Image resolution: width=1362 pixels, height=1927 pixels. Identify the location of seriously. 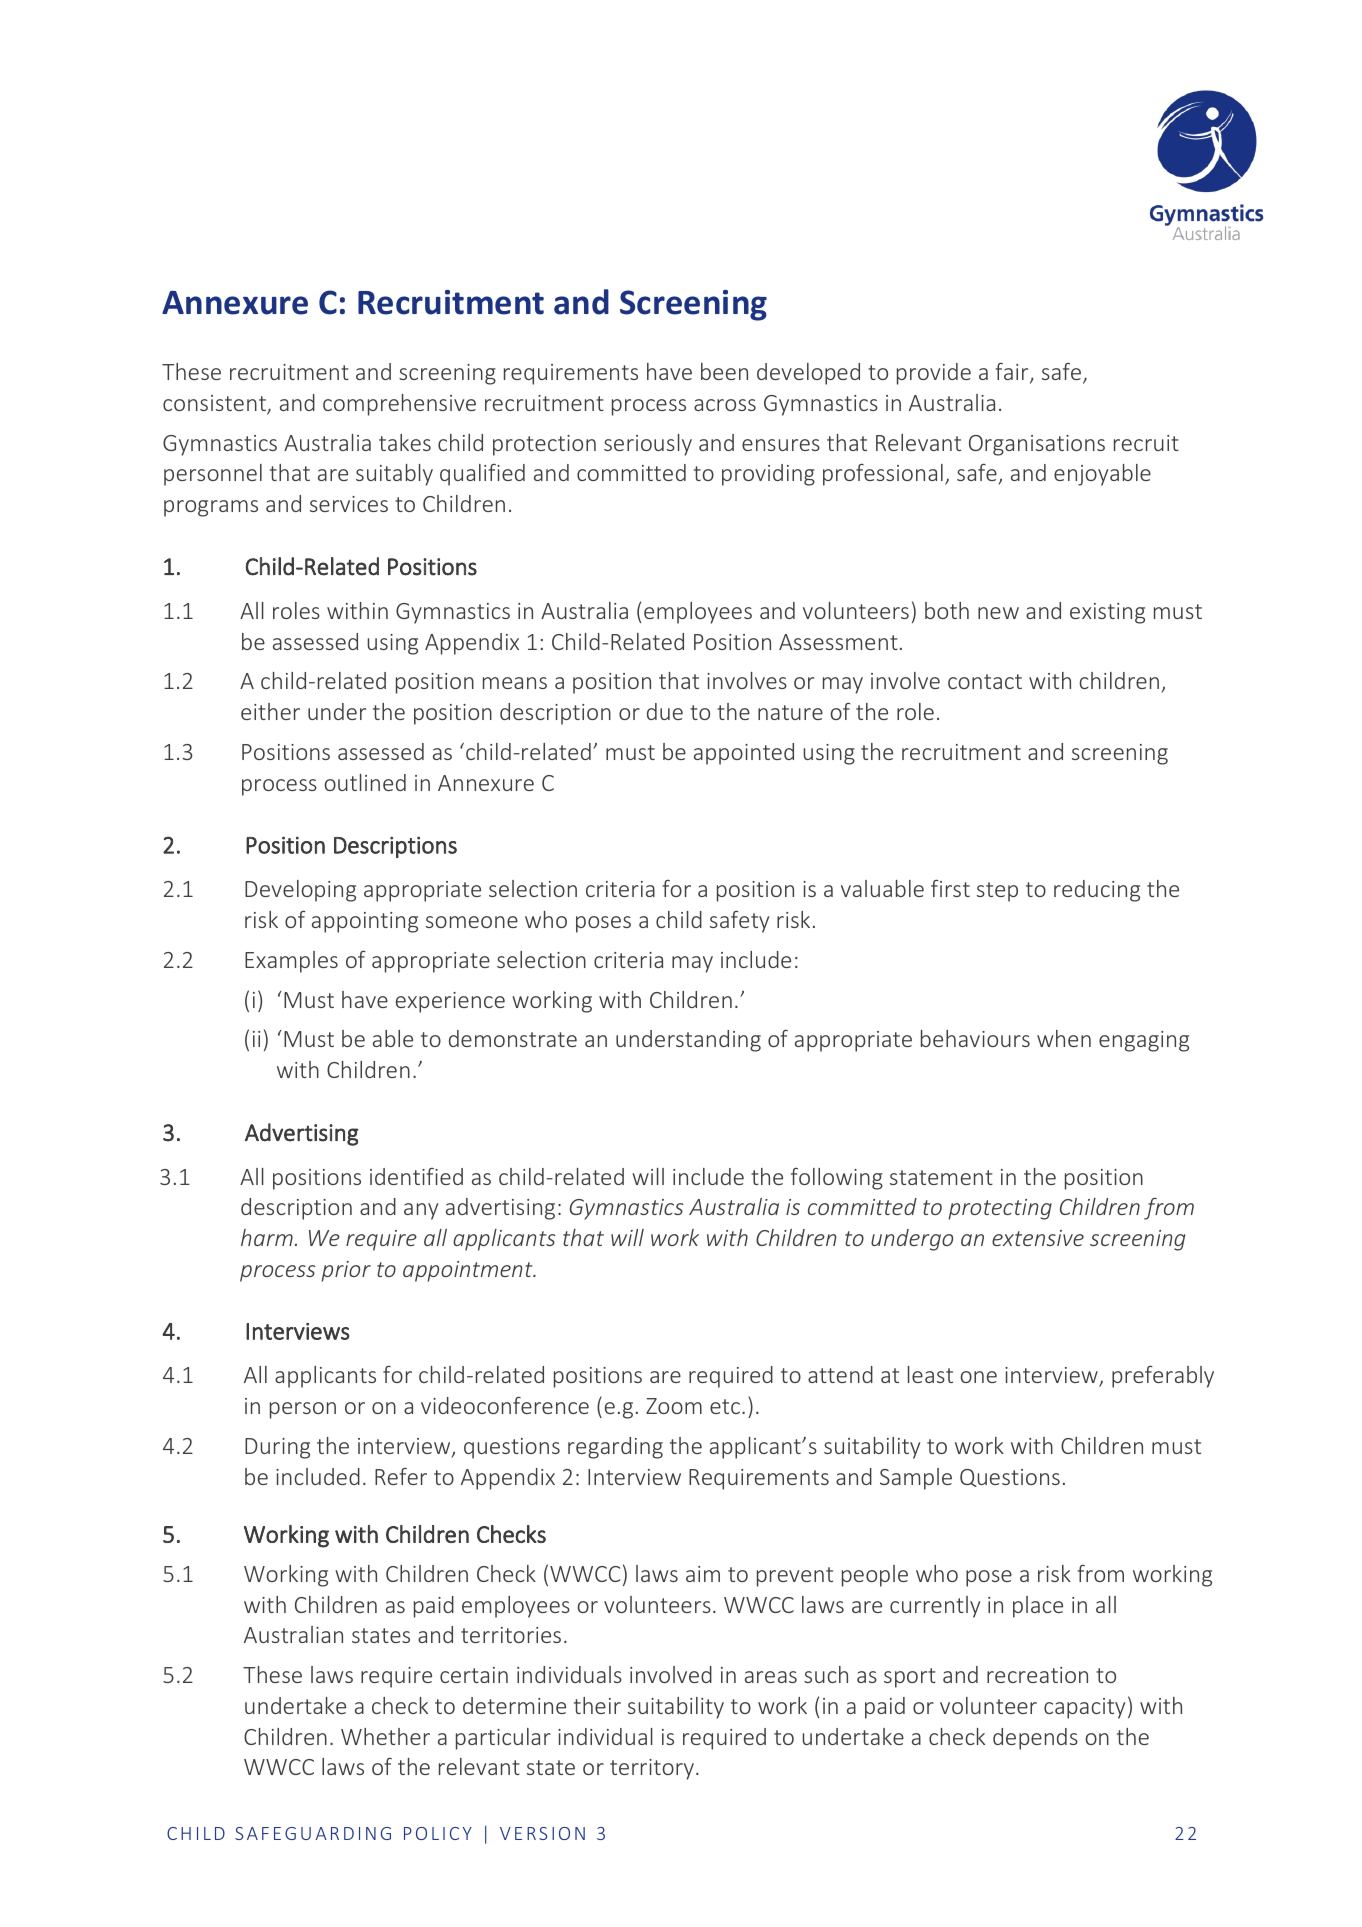
(648, 445).
